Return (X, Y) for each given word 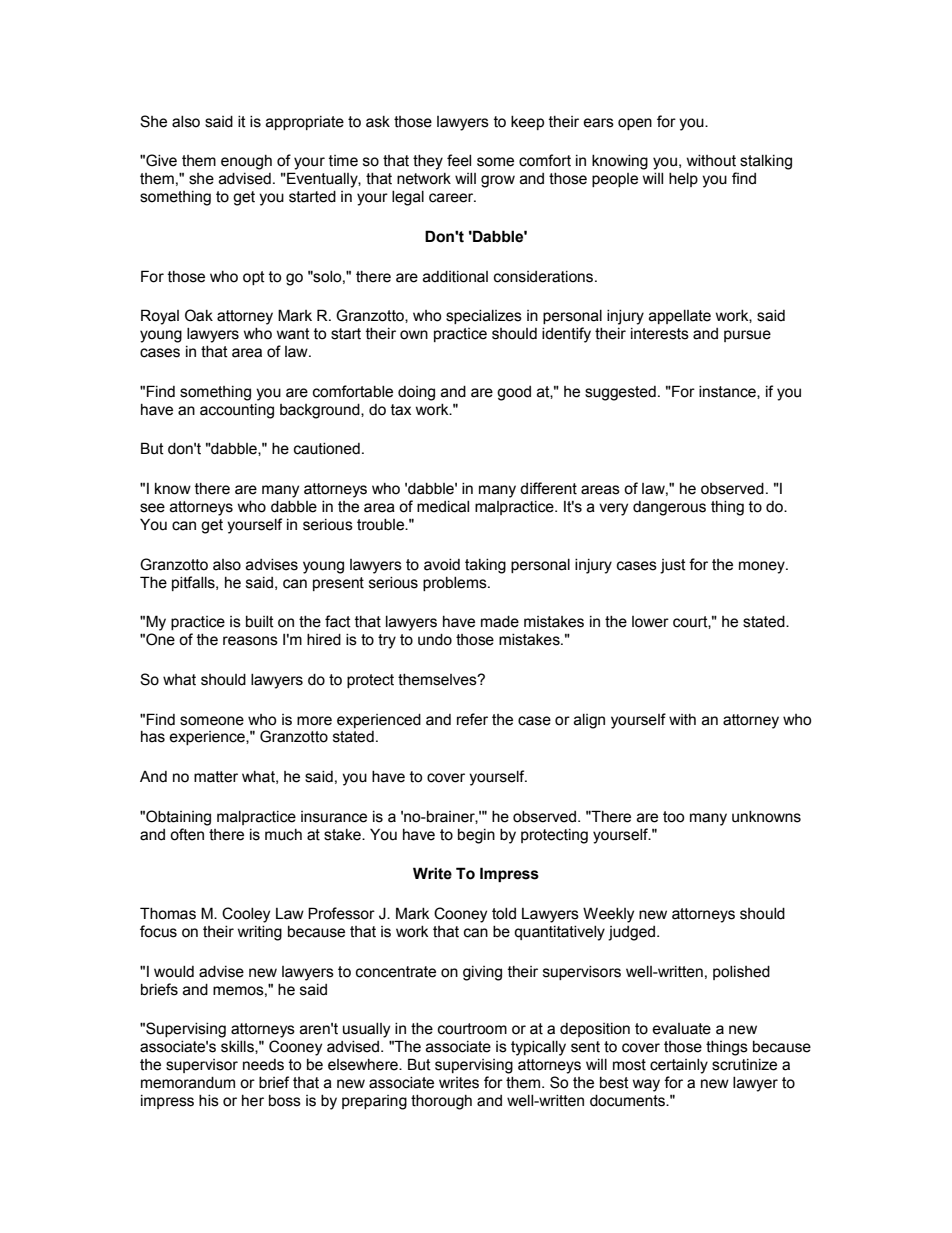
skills (238, 1047)
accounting (237, 411)
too (673, 817)
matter (216, 777)
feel (459, 160)
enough (246, 162)
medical (443, 507)
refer (472, 719)
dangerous (669, 508)
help (683, 180)
